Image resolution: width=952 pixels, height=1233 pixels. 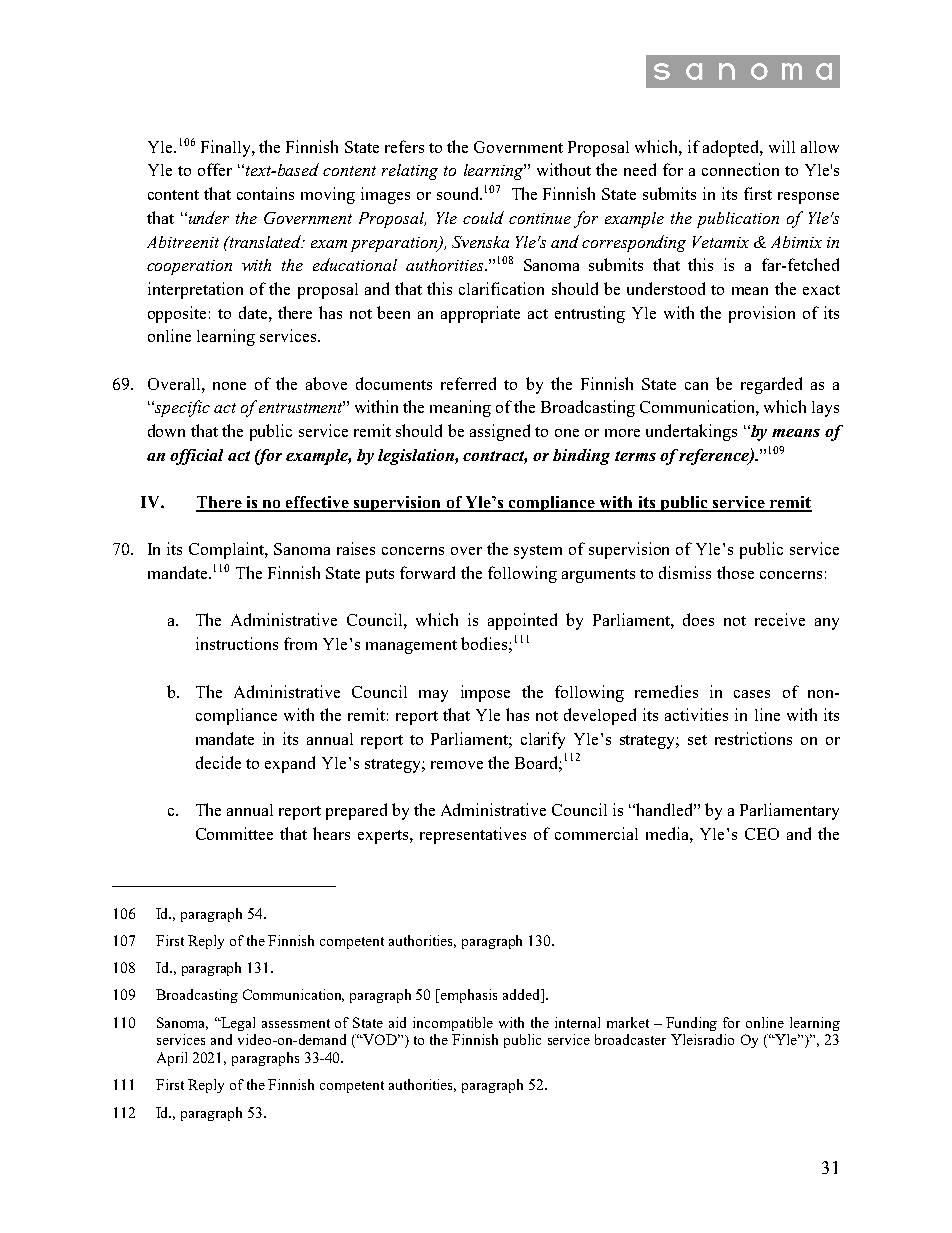 What do you see at coordinates (771, 385) in the screenshot?
I see `regarded` at bounding box center [771, 385].
